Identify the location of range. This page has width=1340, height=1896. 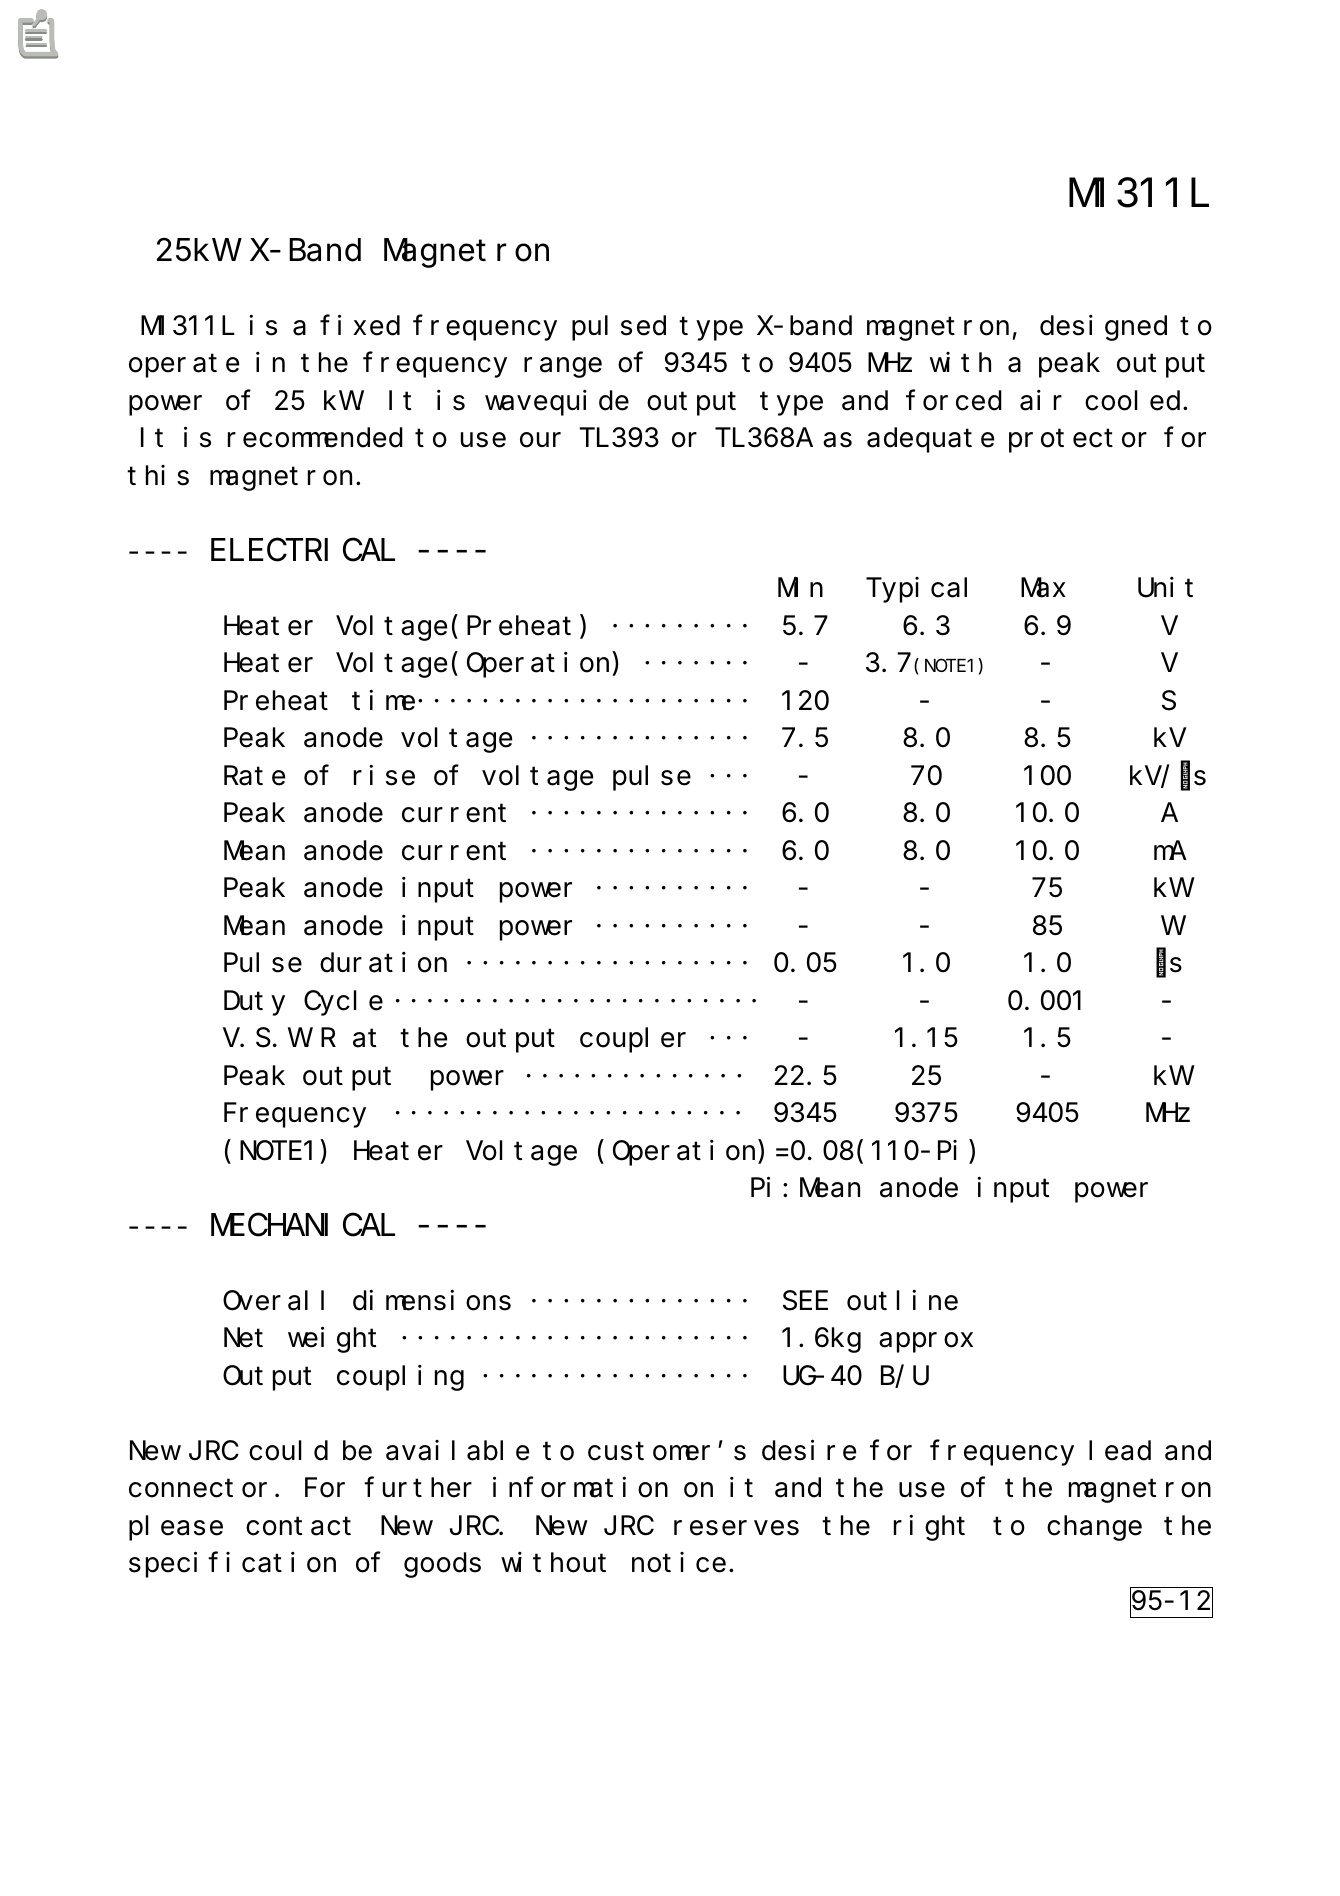
(563, 368).
